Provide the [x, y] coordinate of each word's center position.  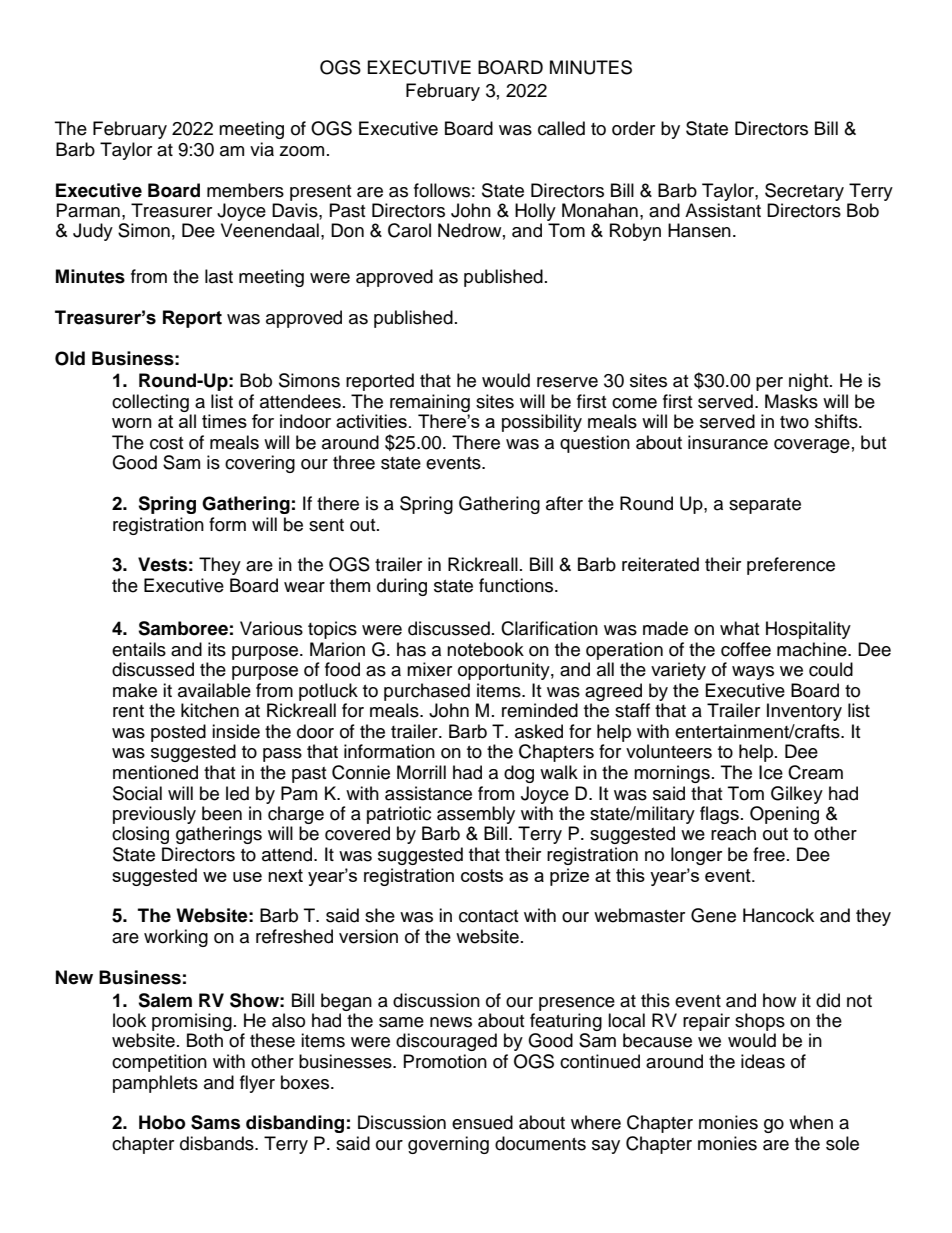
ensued [482, 1122]
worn [132, 423]
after [564, 503]
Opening [784, 815]
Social [137, 793]
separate [765, 506]
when [811, 1122]
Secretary [804, 192]
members [245, 190]
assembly [476, 815]
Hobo [162, 1122]
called [561, 128]
